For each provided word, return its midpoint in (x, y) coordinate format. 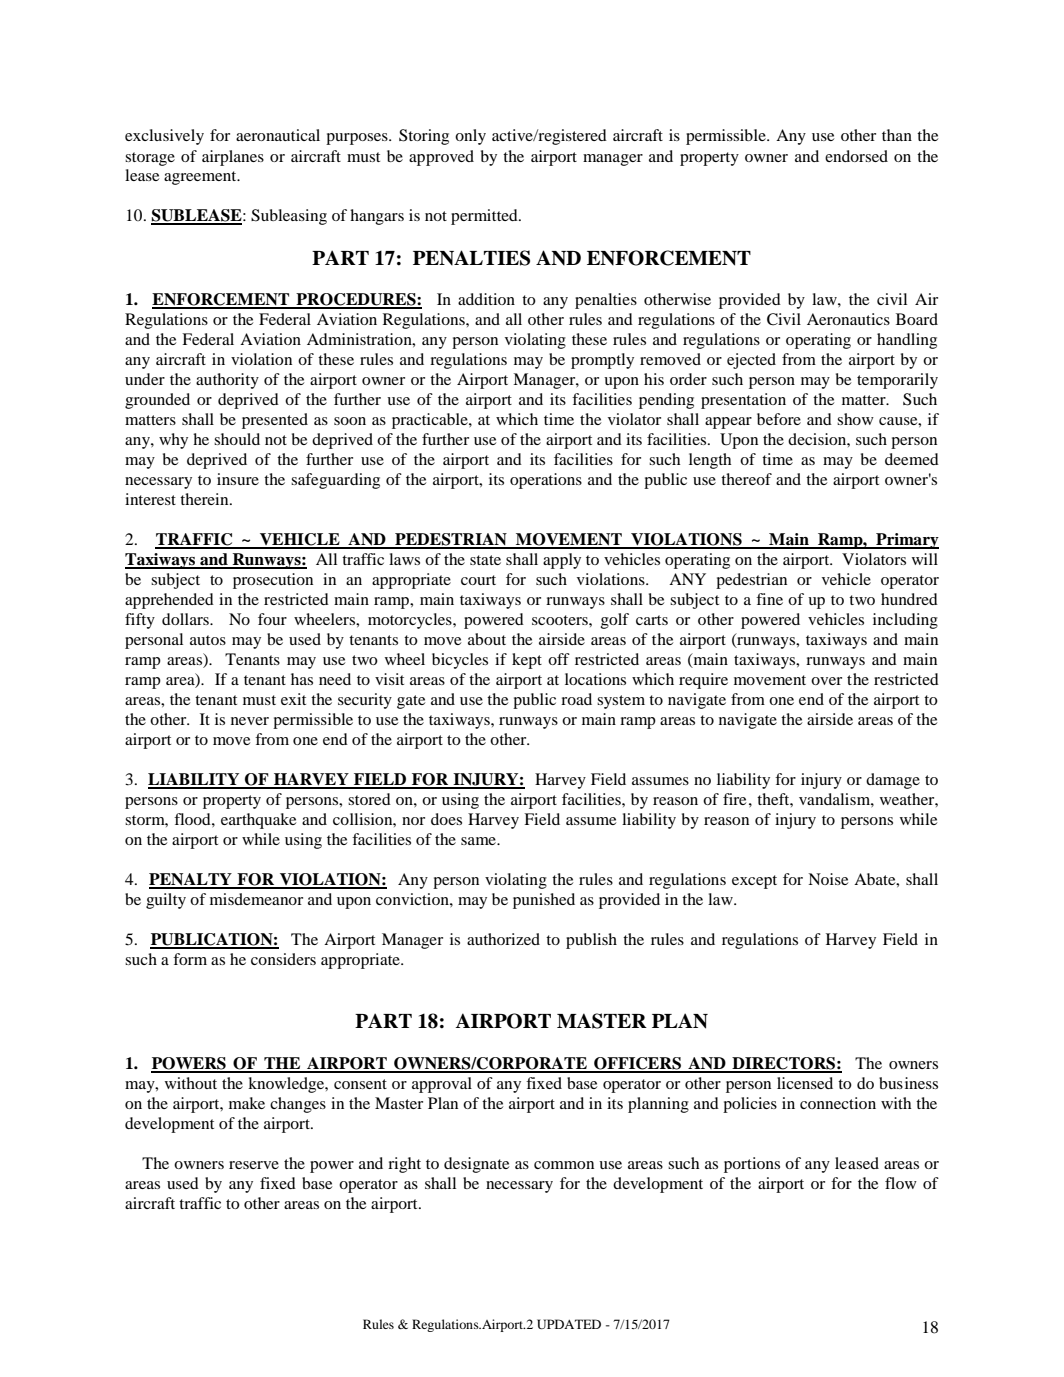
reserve (254, 1165)
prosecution (273, 581)
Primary (906, 541)
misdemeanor (256, 899)
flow (901, 1183)
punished (544, 901)
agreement (201, 178)
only (470, 137)
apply (562, 561)
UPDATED (569, 1324)
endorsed (856, 156)
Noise (828, 879)
